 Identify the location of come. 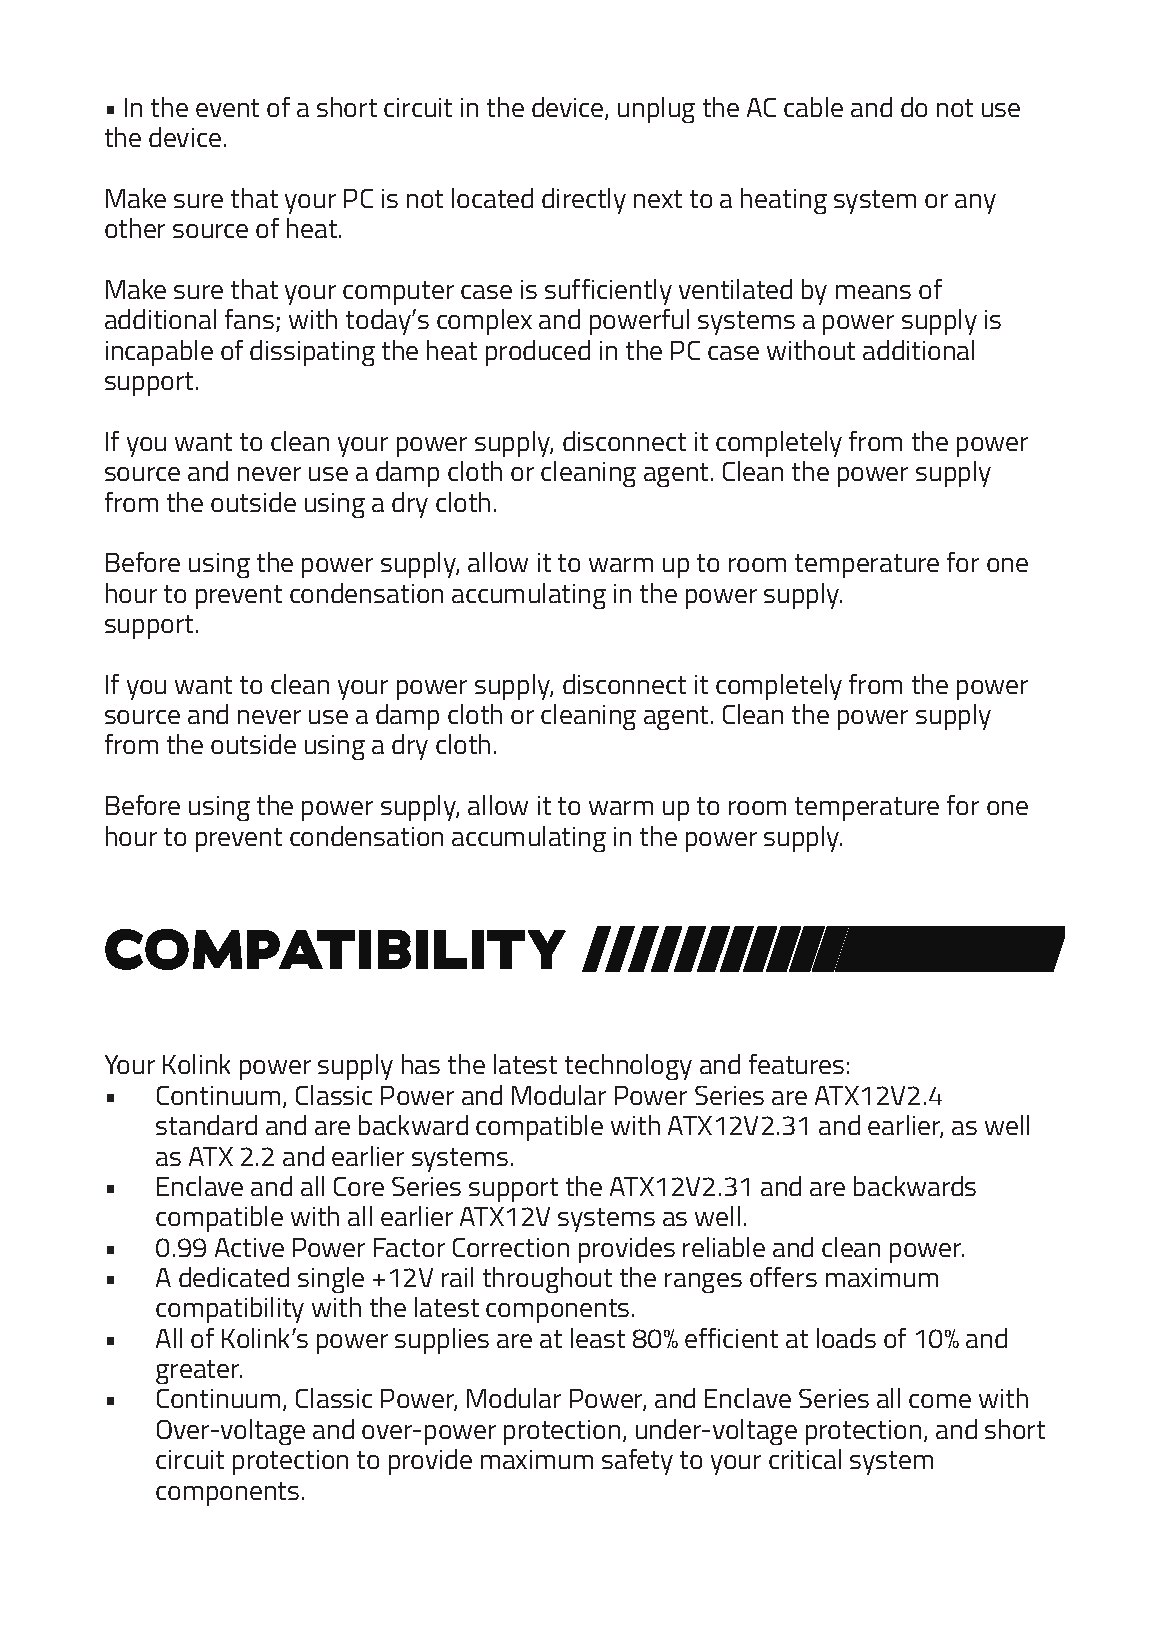
(940, 1401).
